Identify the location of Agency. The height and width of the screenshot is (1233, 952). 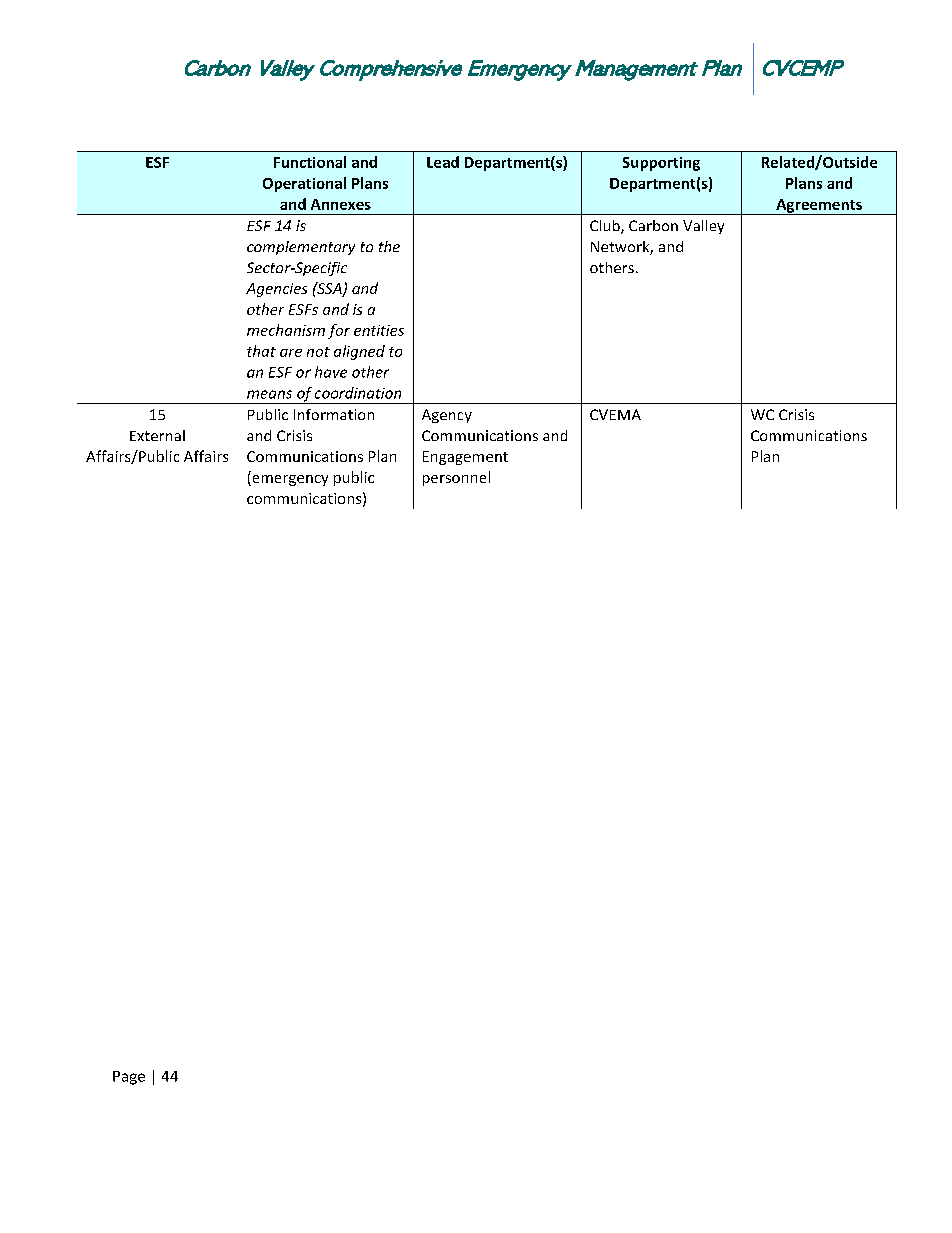
(447, 416).
